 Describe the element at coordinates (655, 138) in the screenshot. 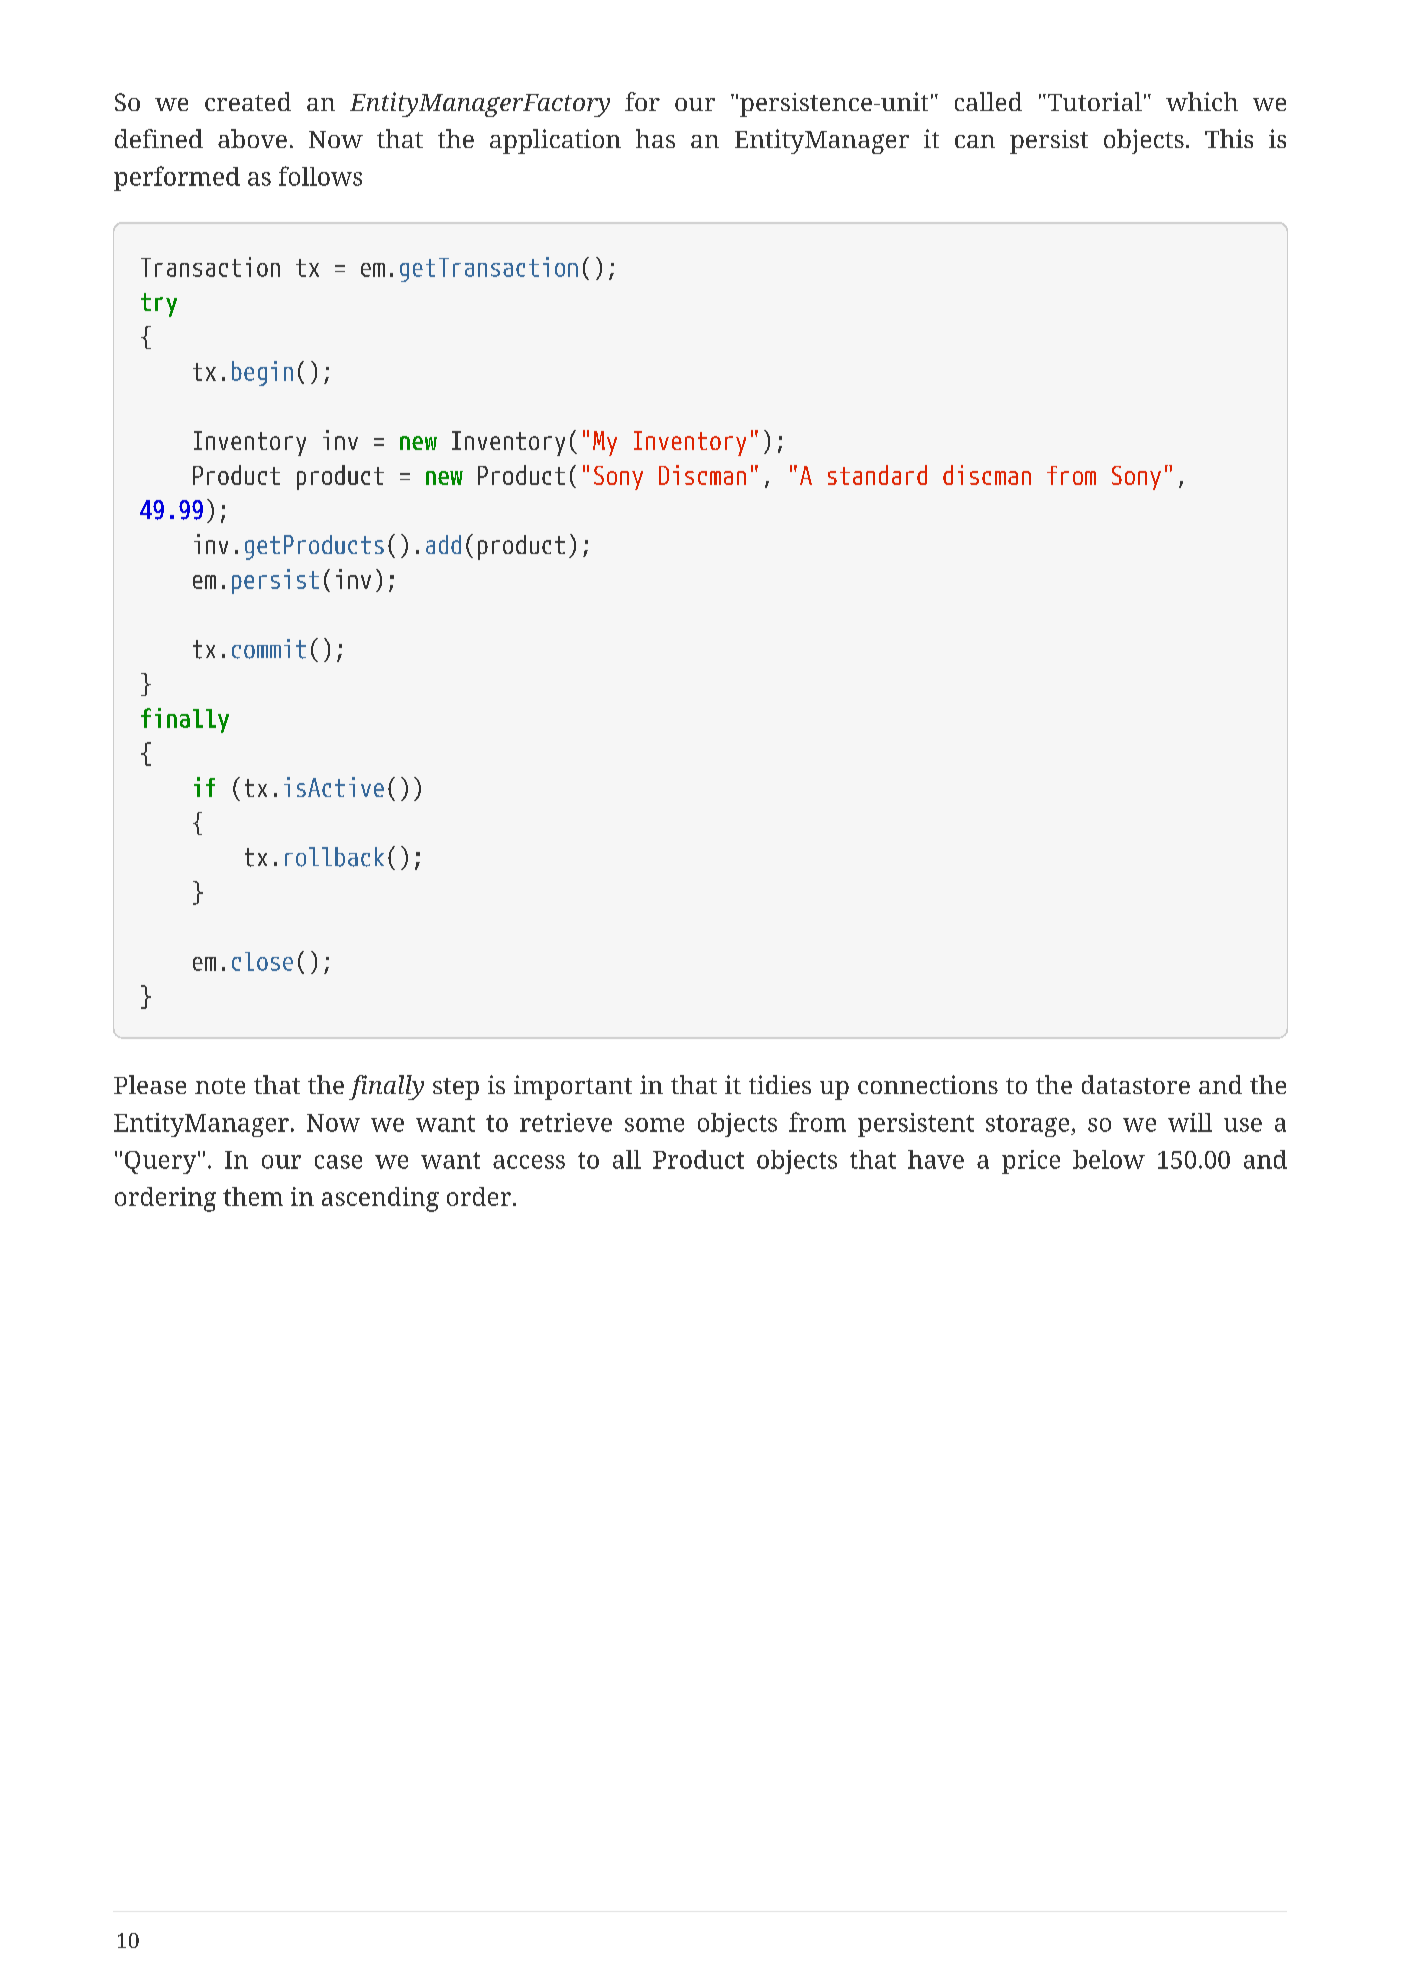

I see `has` at that location.
